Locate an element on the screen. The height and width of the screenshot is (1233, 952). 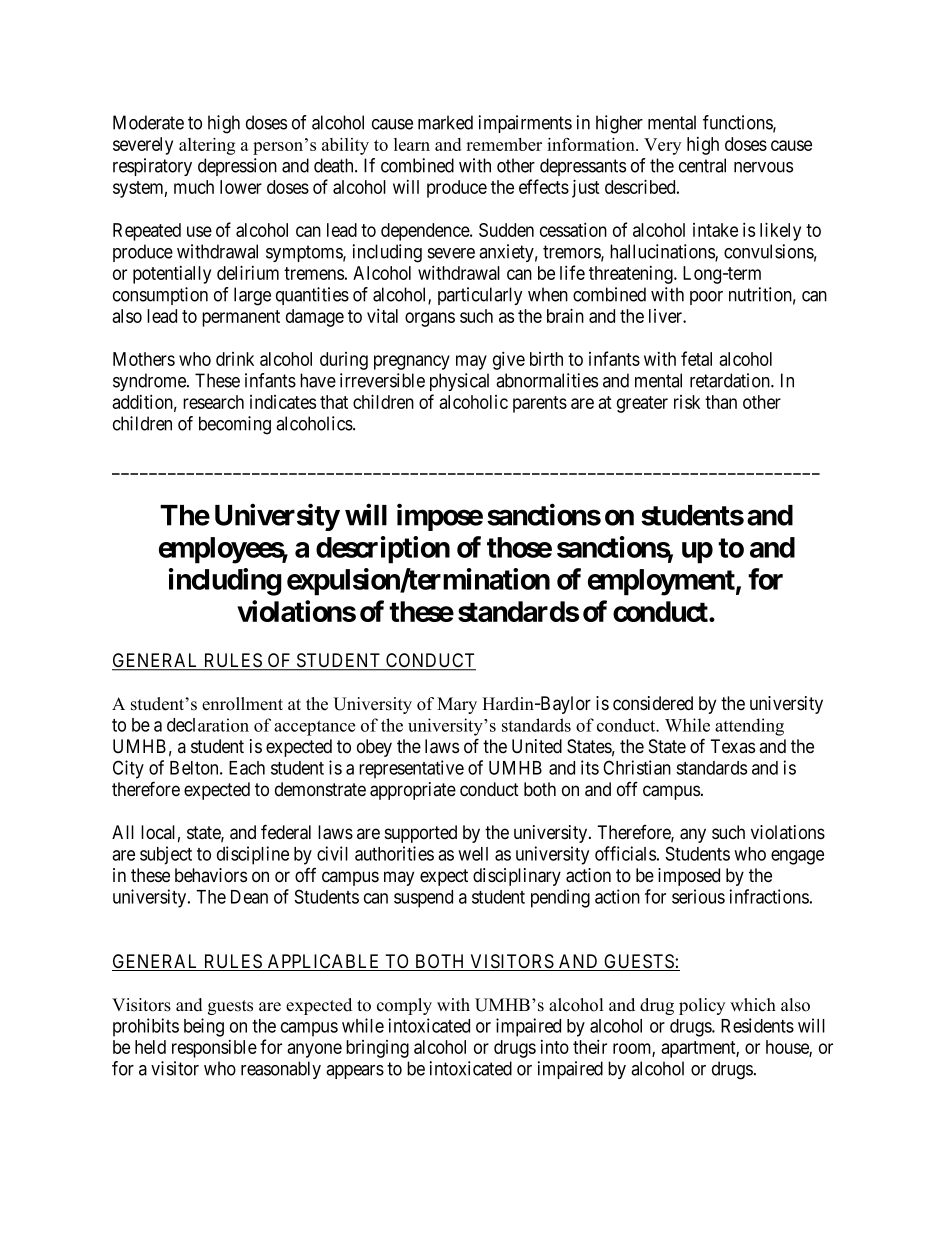
declaration is located at coordinates (208, 725).
